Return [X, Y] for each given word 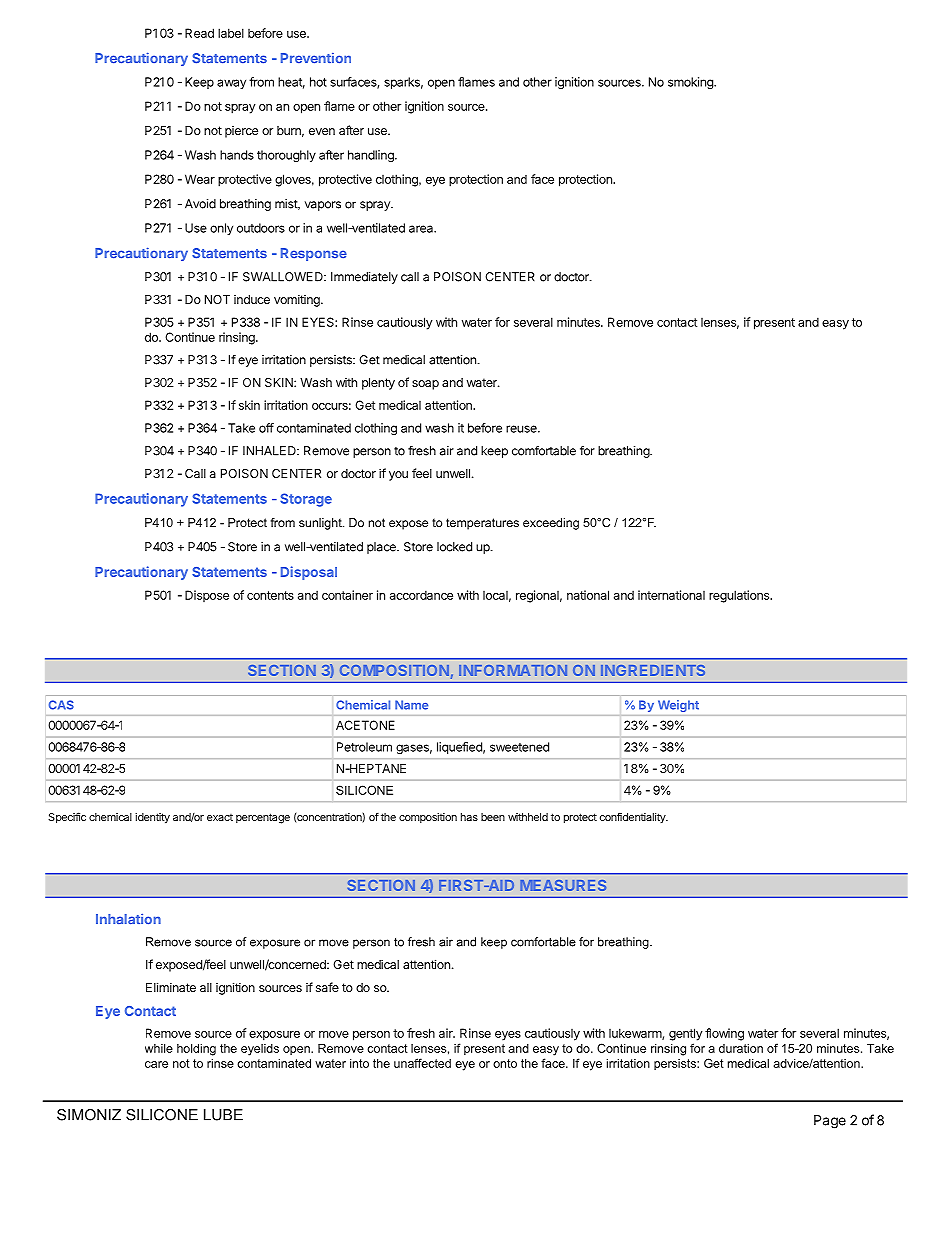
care [156, 1064]
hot [318, 82]
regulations [740, 596]
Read [199, 33]
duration [741, 1048]
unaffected [422, 1063]
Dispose [207, 596]
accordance [421, 595]
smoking [691, 83]
